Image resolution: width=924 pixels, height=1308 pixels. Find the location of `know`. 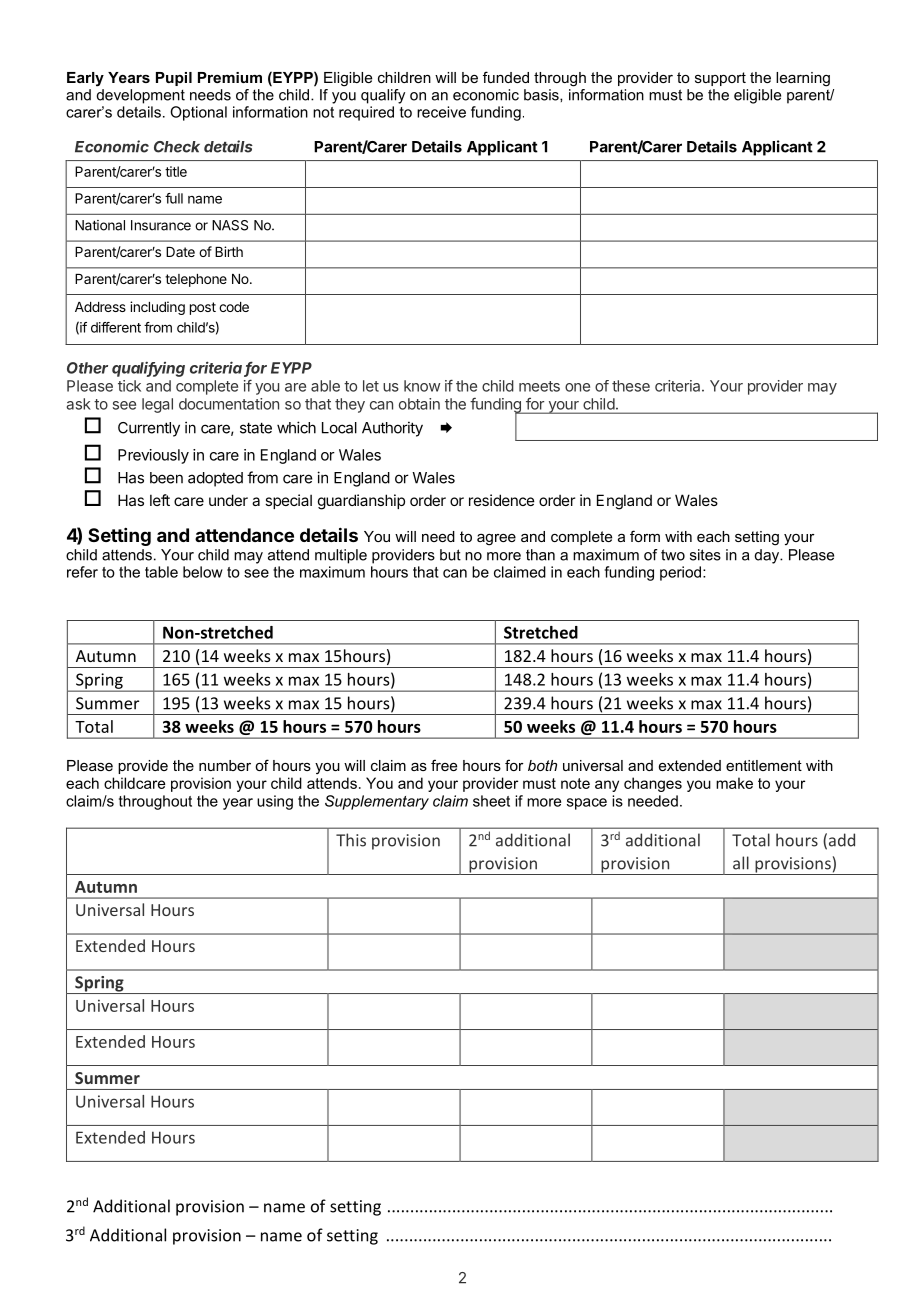

know is located at coordinates (422, 386).
